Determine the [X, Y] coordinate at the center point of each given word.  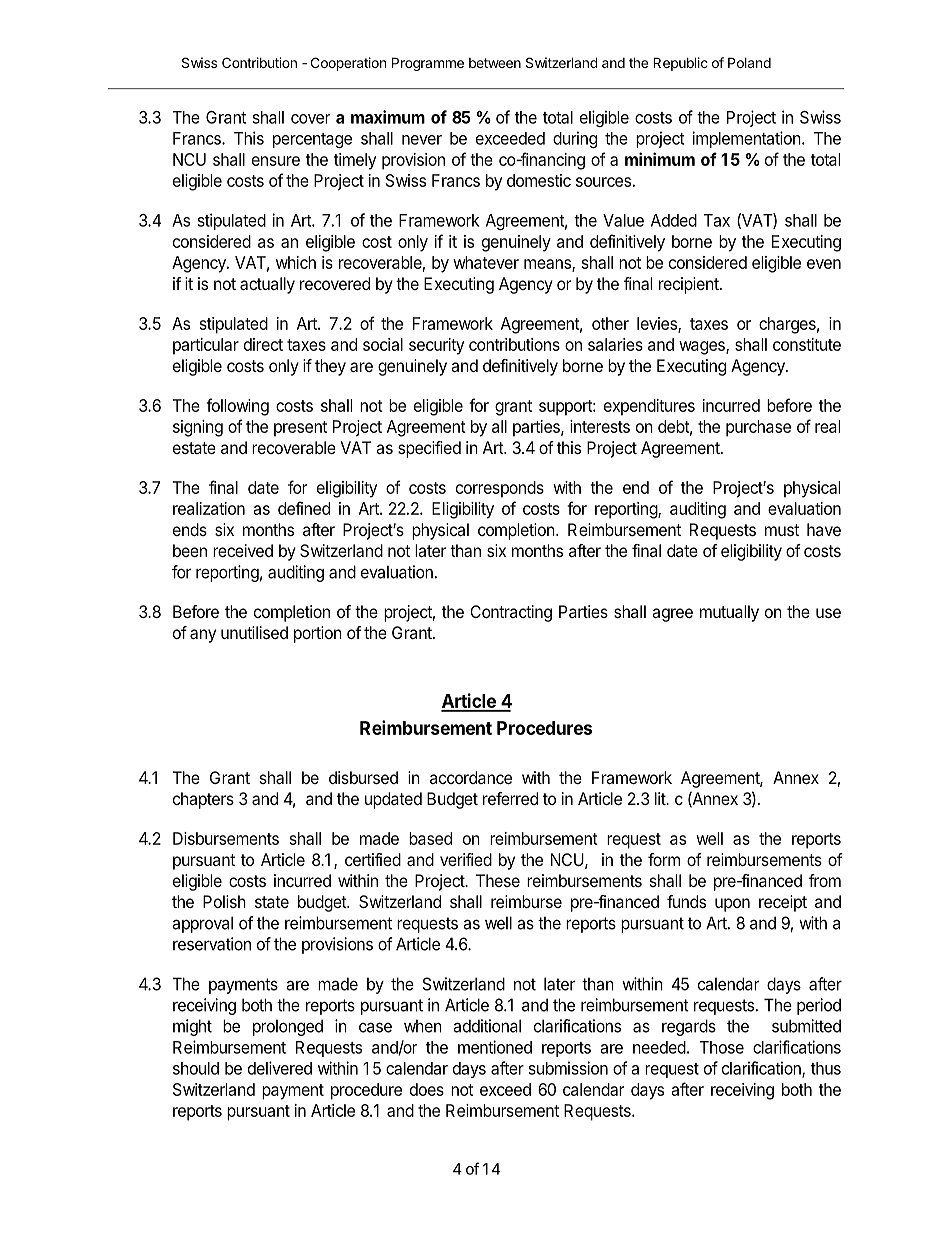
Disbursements [226, 838]
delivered [280, 1068]
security [436, 346]
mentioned [495, 1047]
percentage [312, 140]
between [495, 63]
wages [703, 348]
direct [263, 344]
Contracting [511, 613]
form [664, 859]
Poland [749, 62]
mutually [729, 613]
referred [510, 798]
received [243, 550]
